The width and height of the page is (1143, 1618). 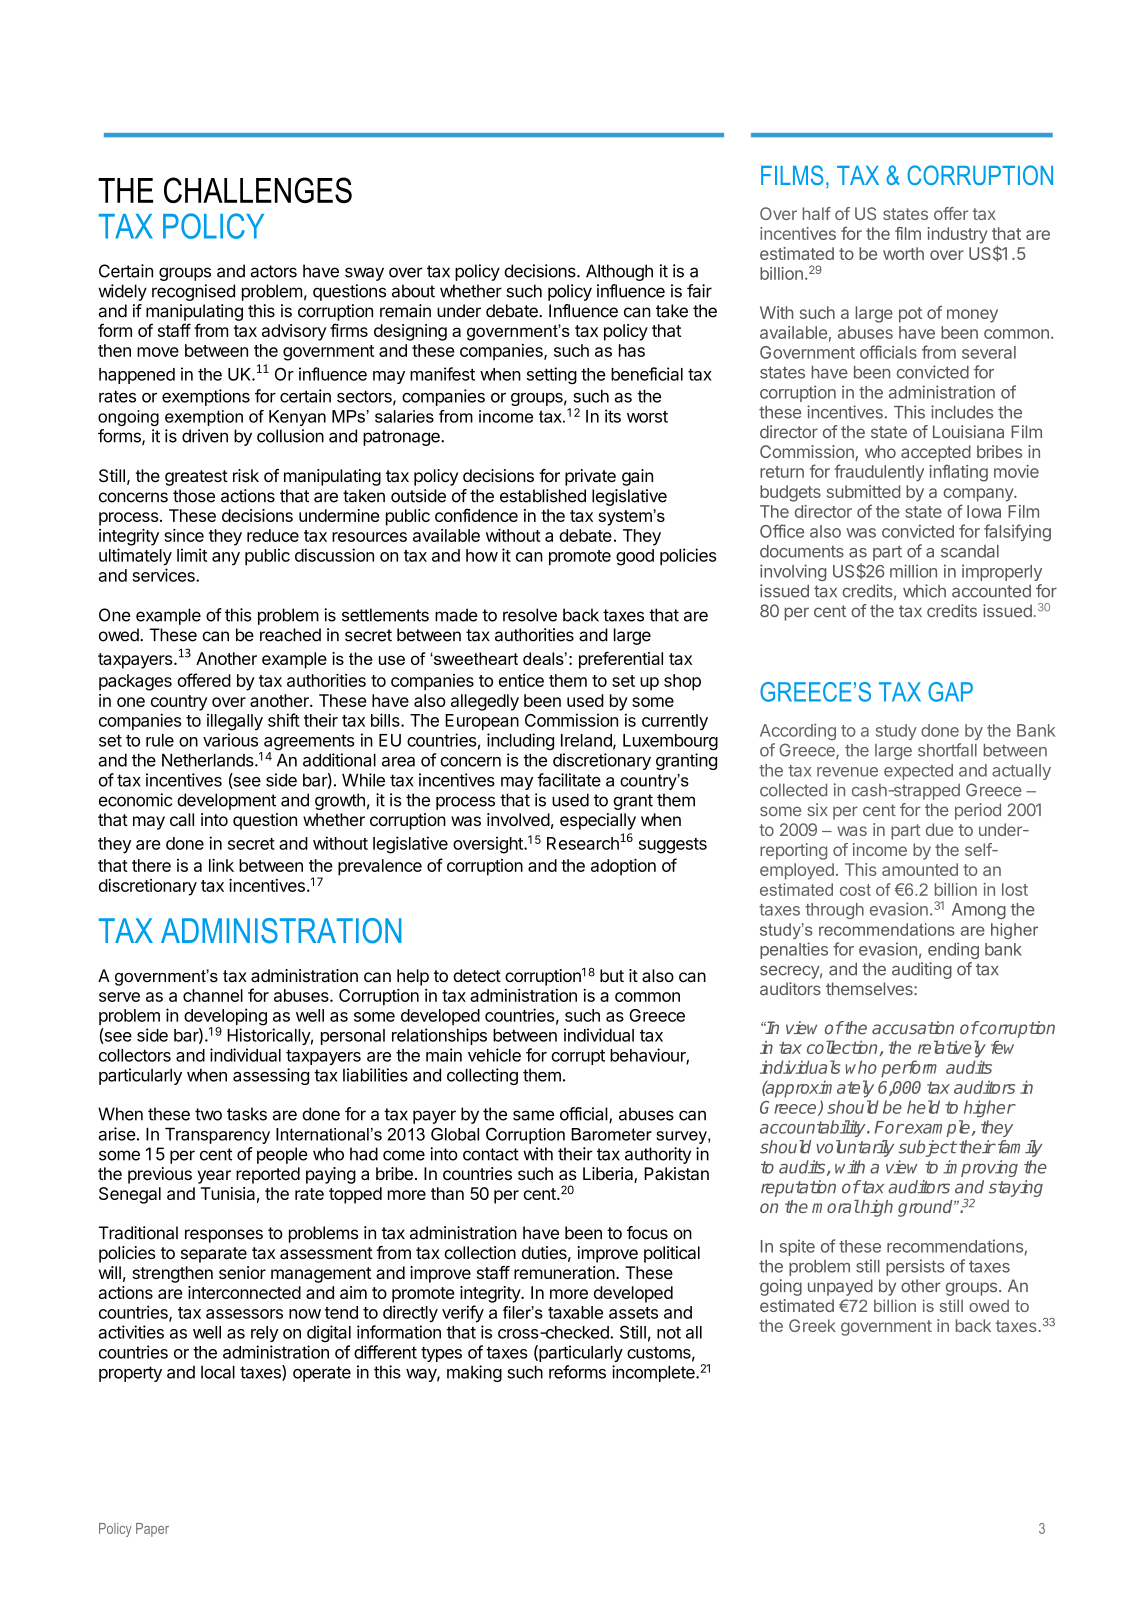 What do you see at coordinates (903, 253) in the page?
I see `worth` at bounding box center [903, 253].
